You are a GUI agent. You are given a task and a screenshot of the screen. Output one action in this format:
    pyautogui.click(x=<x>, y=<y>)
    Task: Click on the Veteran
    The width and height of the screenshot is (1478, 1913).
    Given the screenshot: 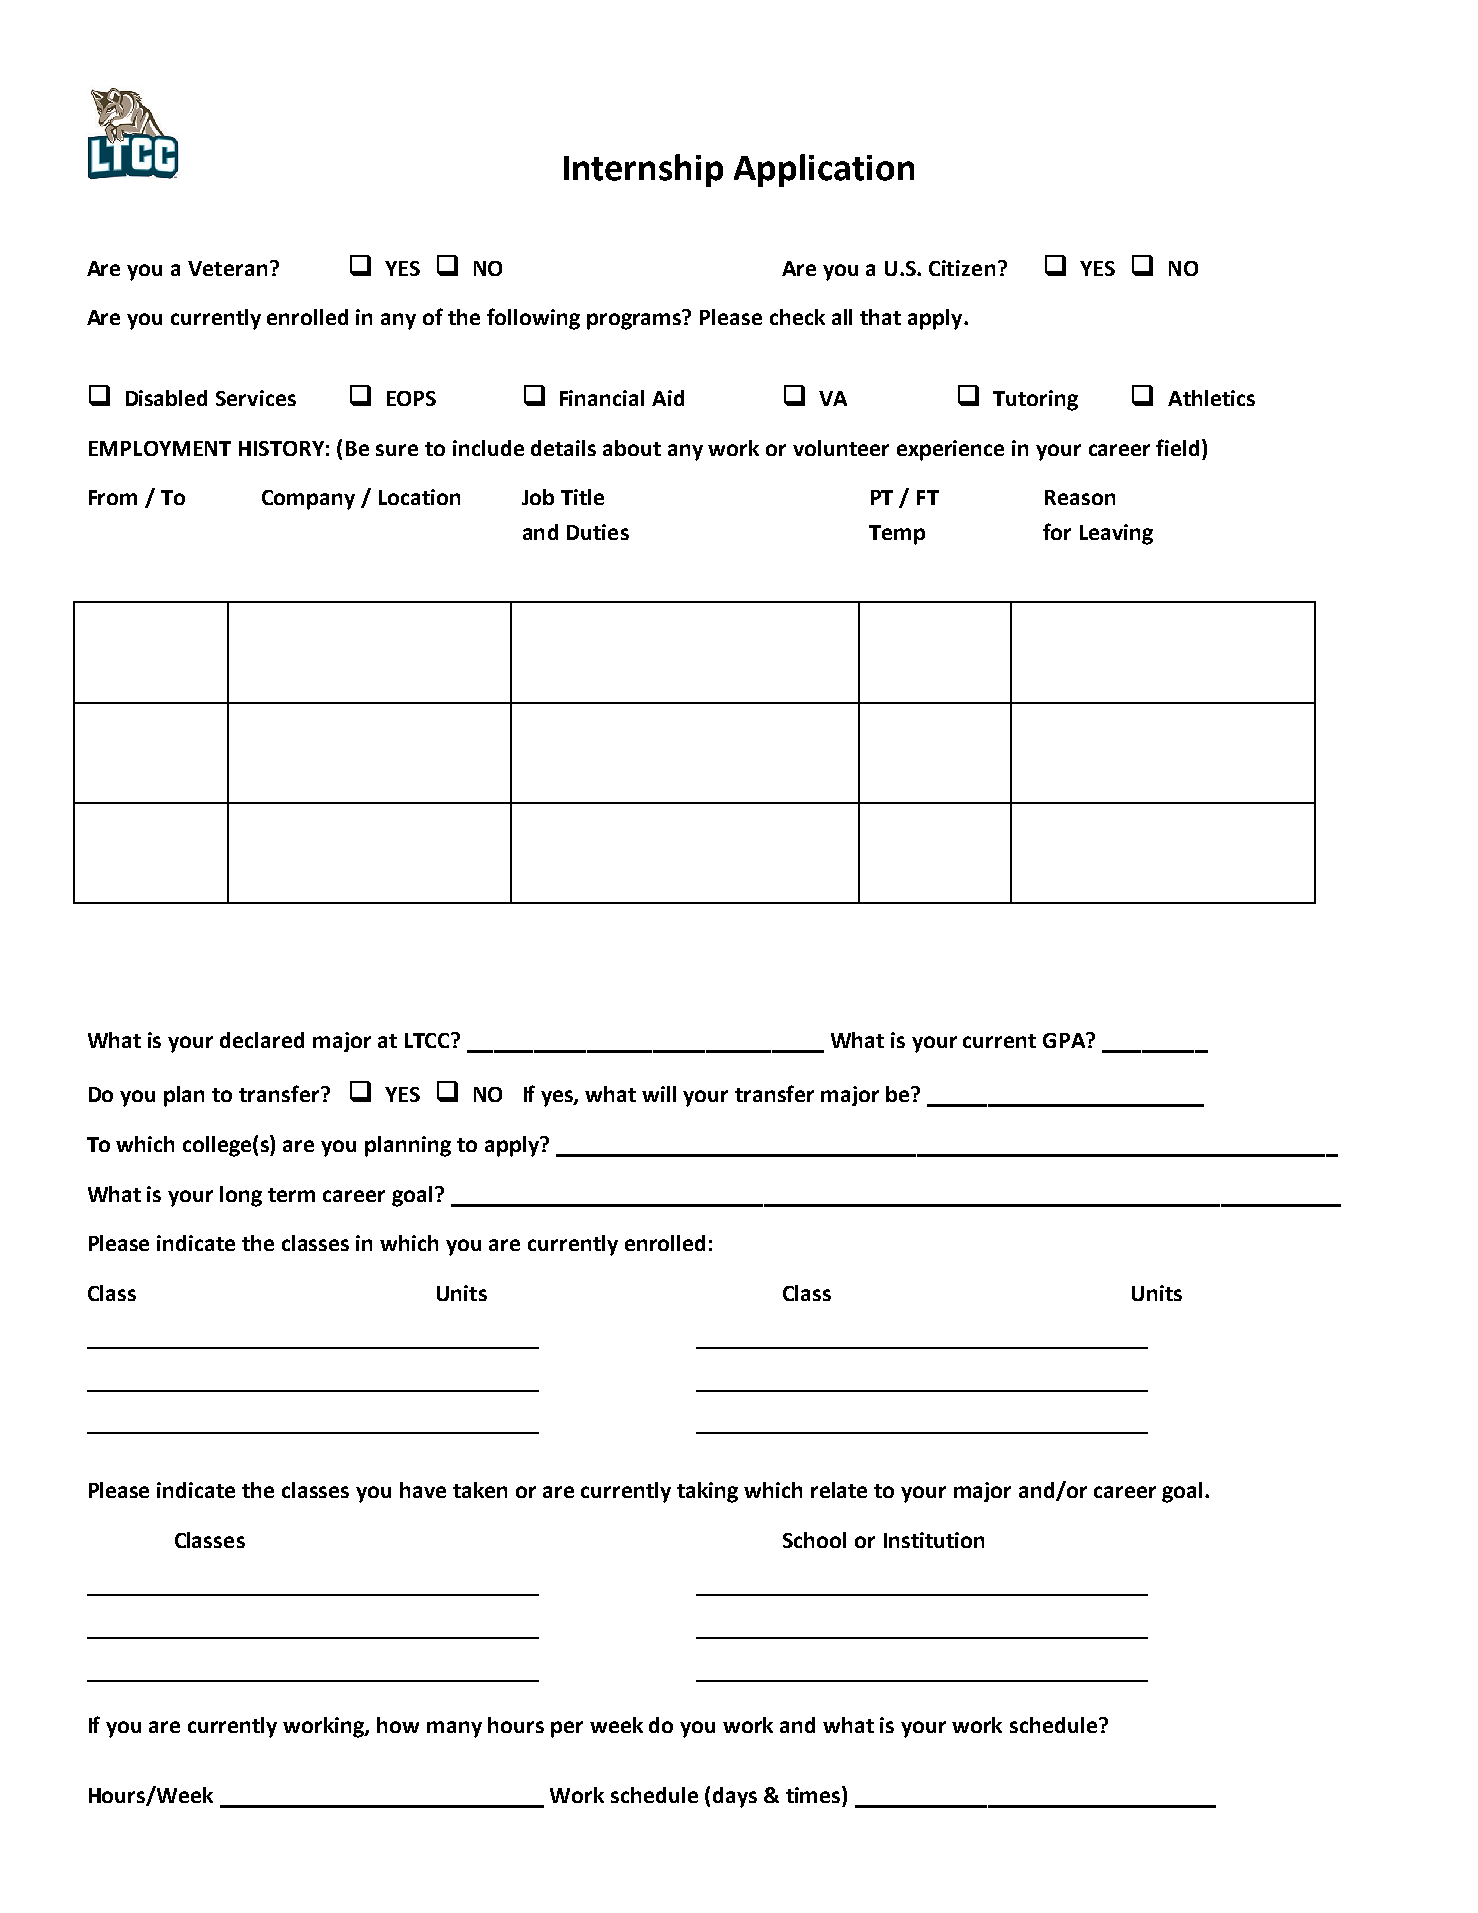 What is the action you would take?
    pyautogui.click(x=227, y=268)
